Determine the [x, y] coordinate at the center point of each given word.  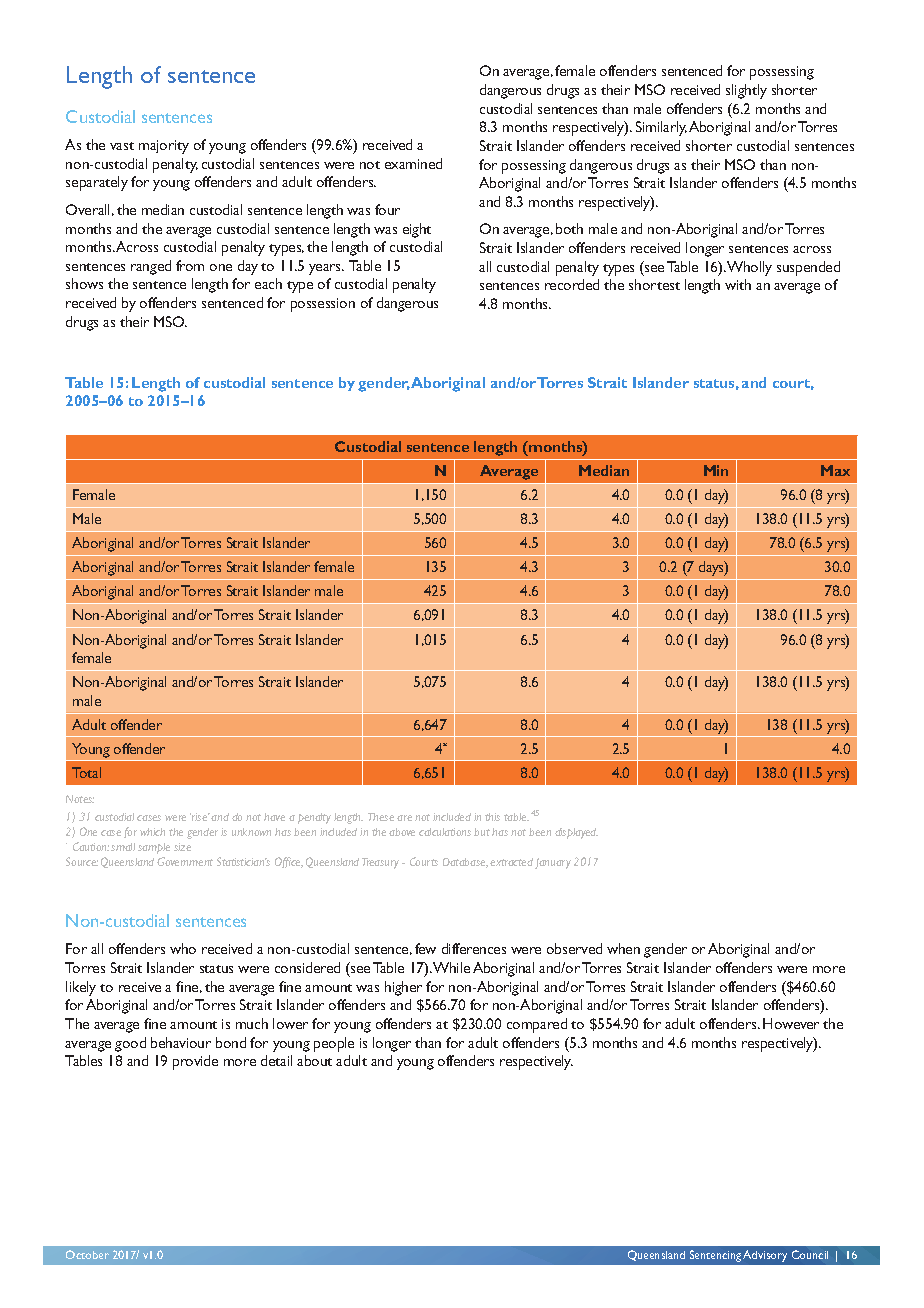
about [314, 1060]
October [87, 1254]
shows [84, 283]
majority [164, 147]
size [182, 847]
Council [810, 1254]
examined [413, 163]
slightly [746, 91]
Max [835, 470]
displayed [576, 833]
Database [465, 863]
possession [323, 305]
